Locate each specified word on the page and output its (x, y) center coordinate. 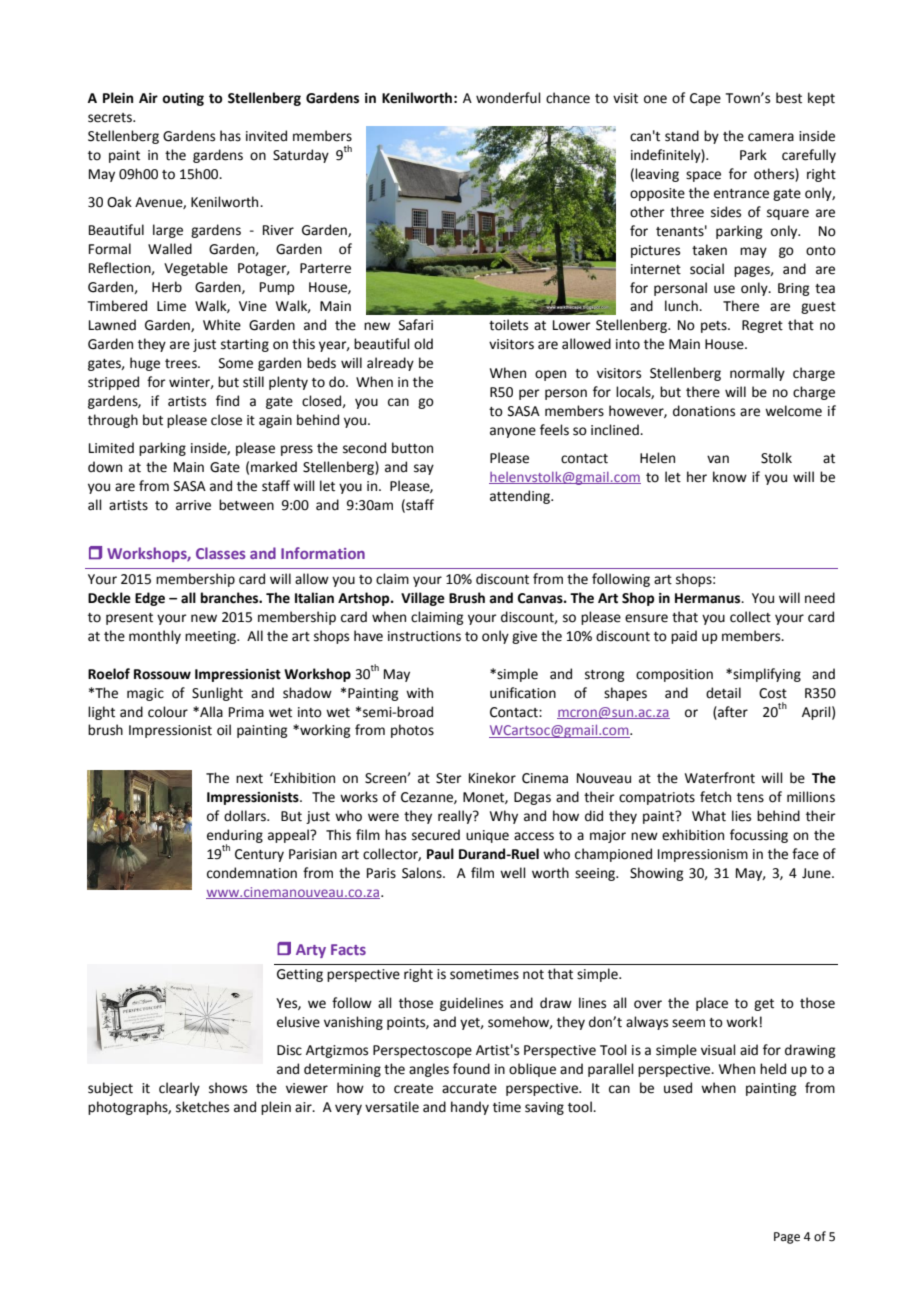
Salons (423, 873)
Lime (171, 306)
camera (771, 137)
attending (521, 497)
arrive (193, 505)
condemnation (252, 873)
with (419, 693)
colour (168, 712)
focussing (759, 836)
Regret (762, 326)
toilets (508, 325)
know (730, 477)
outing (183, 99)
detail (723, 693)
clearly (179, 1089)
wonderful (508, 98)
